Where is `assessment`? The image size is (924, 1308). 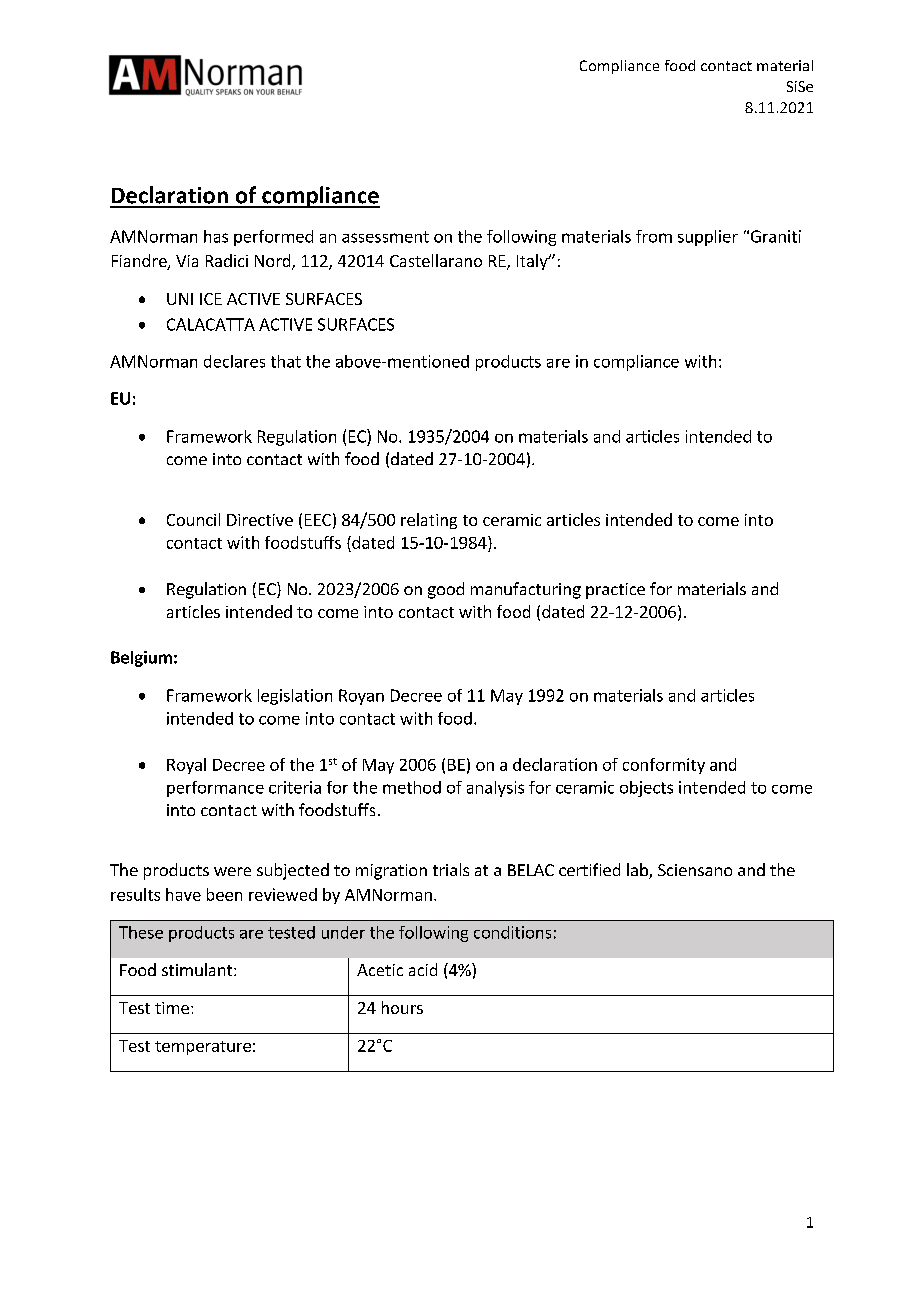
assessment is located at coordinates (385, 237).
